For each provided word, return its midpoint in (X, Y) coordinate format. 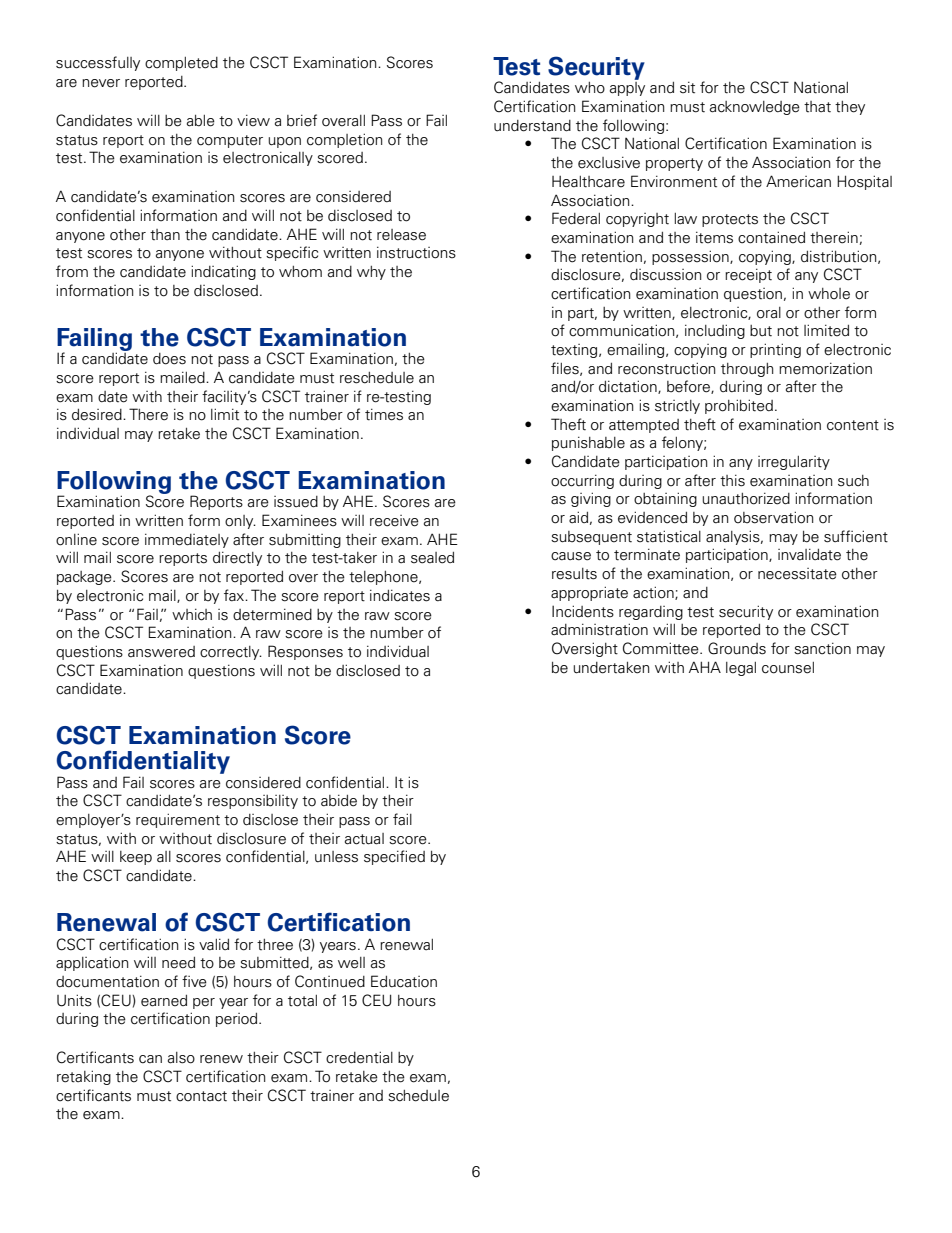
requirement (178, 820)
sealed (432, 558)
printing (775, 350)
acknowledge (755, 108)
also (181, 1058)
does (169, 359)
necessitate (797, 574)
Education (404, 981)
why (371, 273)
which (192, 614)
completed (181, 64)
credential (359, 1057)
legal (741, 669)
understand (532, 126)
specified (394, 857)
